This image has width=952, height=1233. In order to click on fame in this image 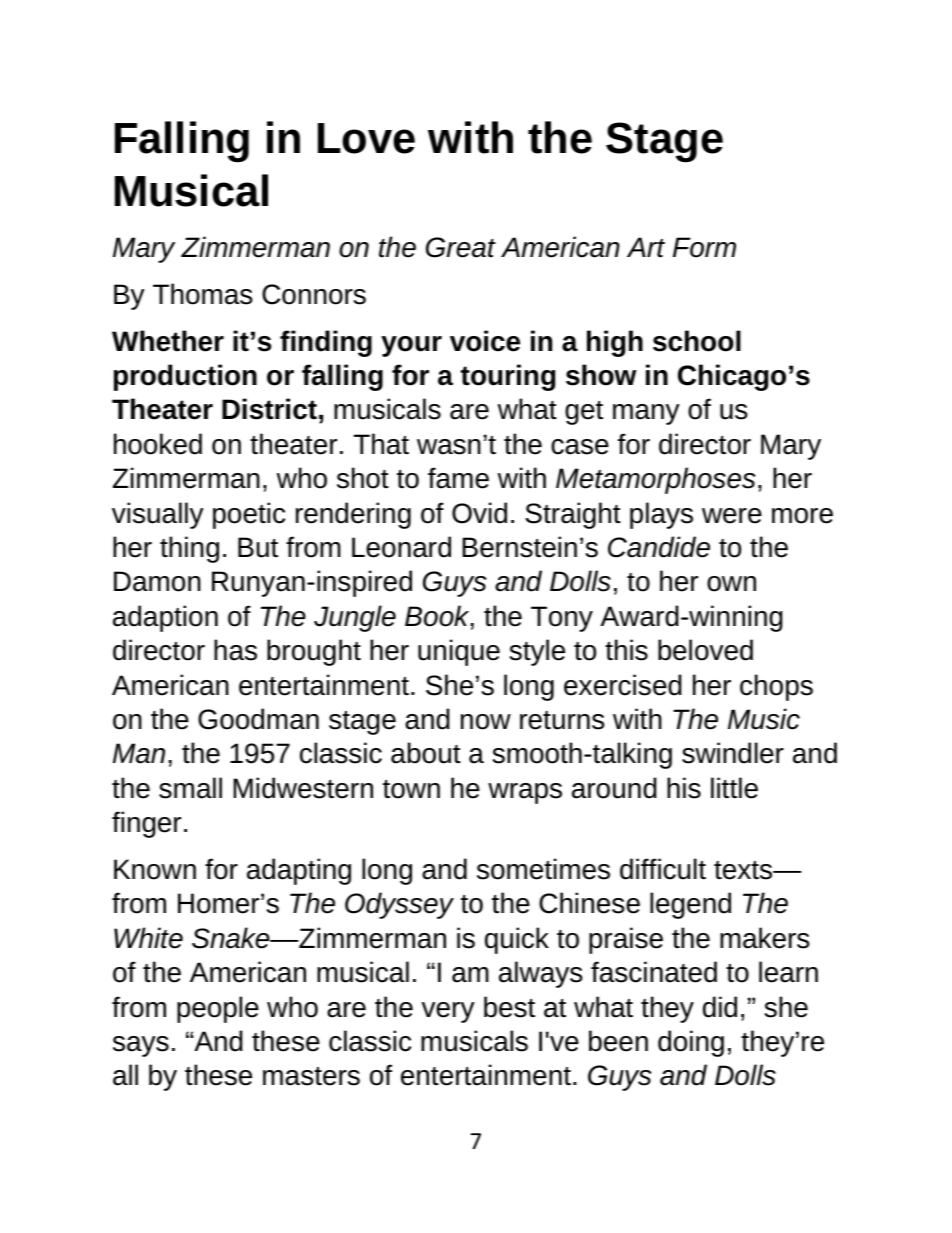, I will do `click(458, 478)`.
